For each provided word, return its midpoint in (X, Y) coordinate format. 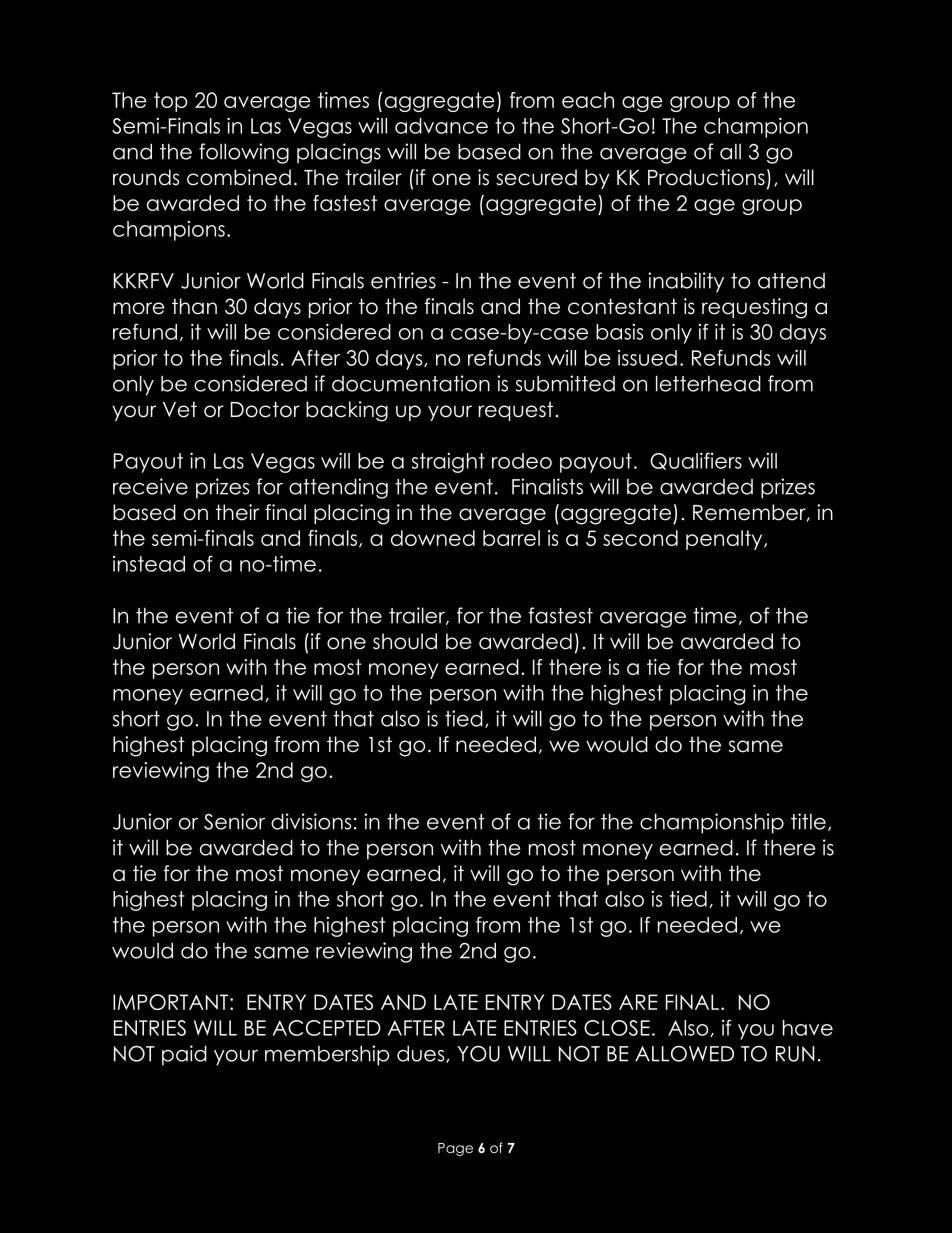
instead (149, 564)
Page (455, 1149)
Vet (180, 409)
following (244, 153)
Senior (234, 821)
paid (184, 1055)
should (405, 641)
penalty (725, 540)
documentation (411, 383)
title (808, 821)
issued (647, 358)
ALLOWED (684, 1053)
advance (441, 126)
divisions (311, 821)
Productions (706, 177)
